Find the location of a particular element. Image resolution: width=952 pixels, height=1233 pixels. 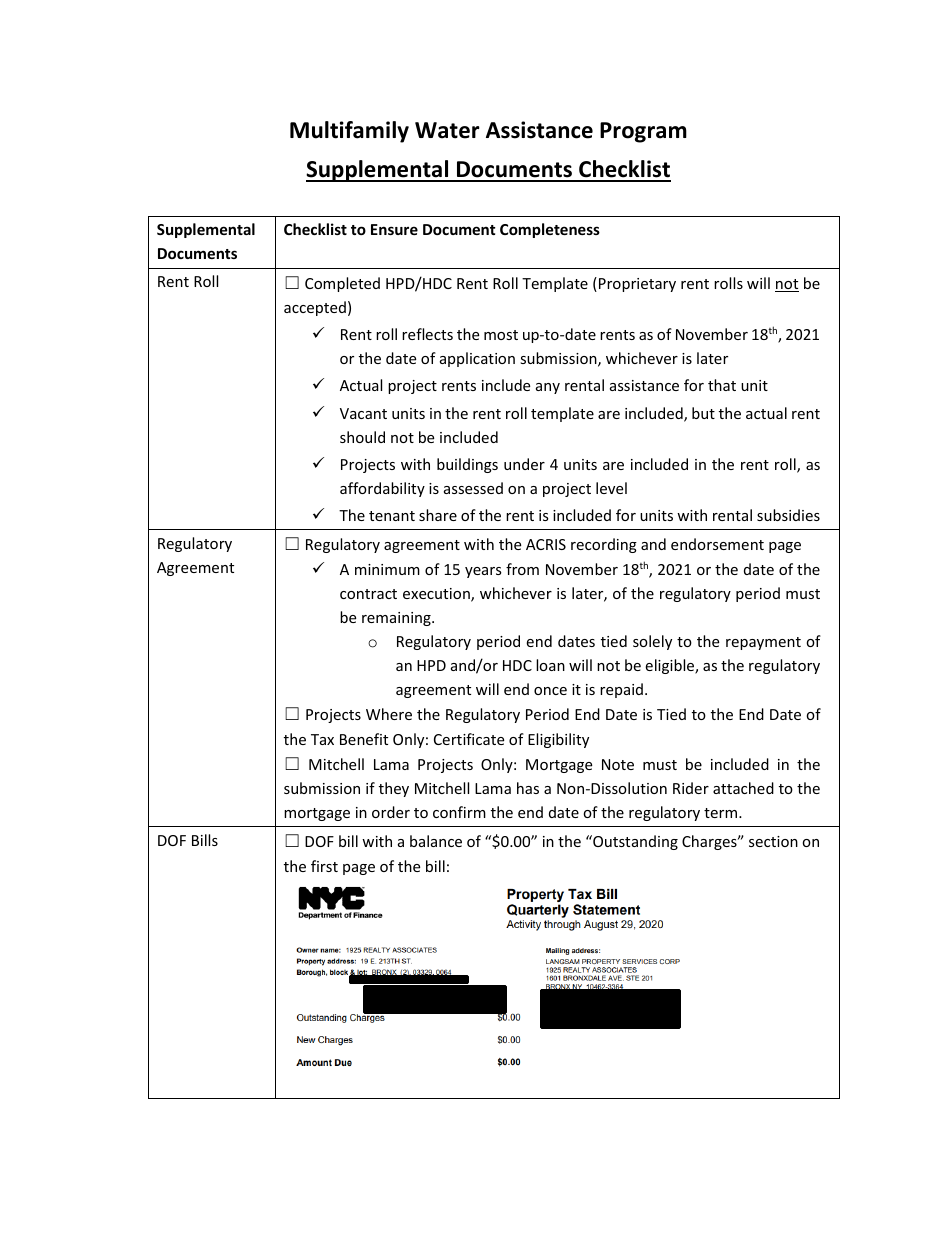

order is located at coordinates (391, 812).
